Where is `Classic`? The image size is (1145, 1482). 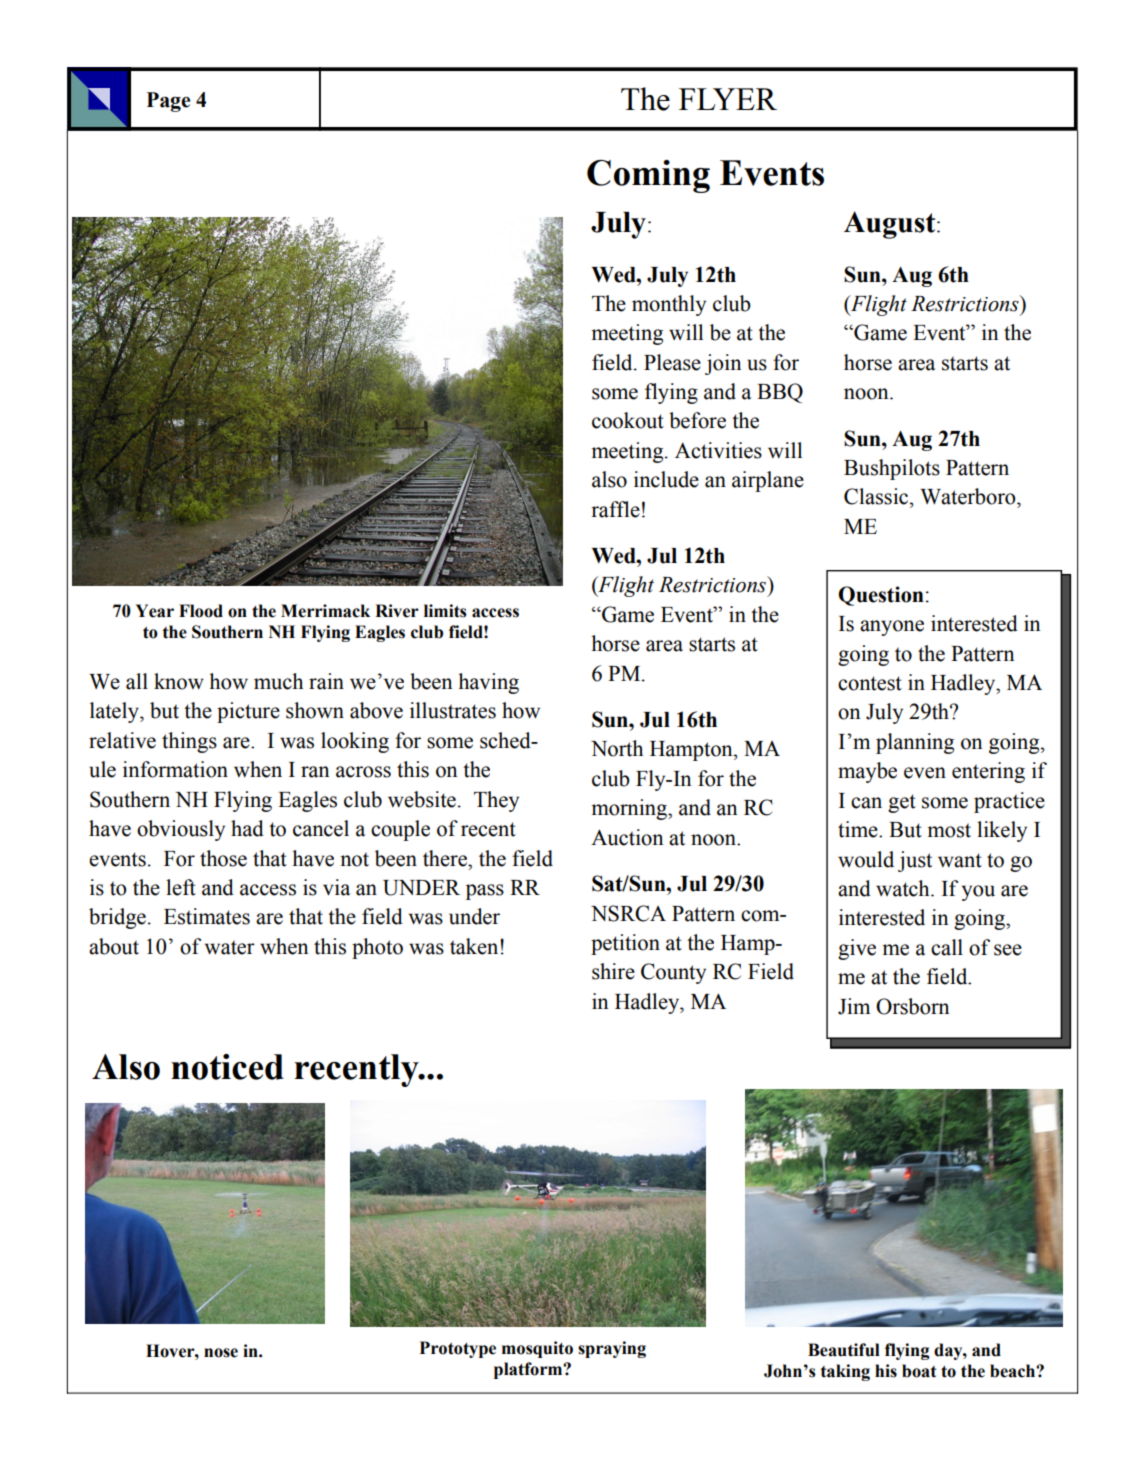 Classic is located at coordinates (877, 496).
